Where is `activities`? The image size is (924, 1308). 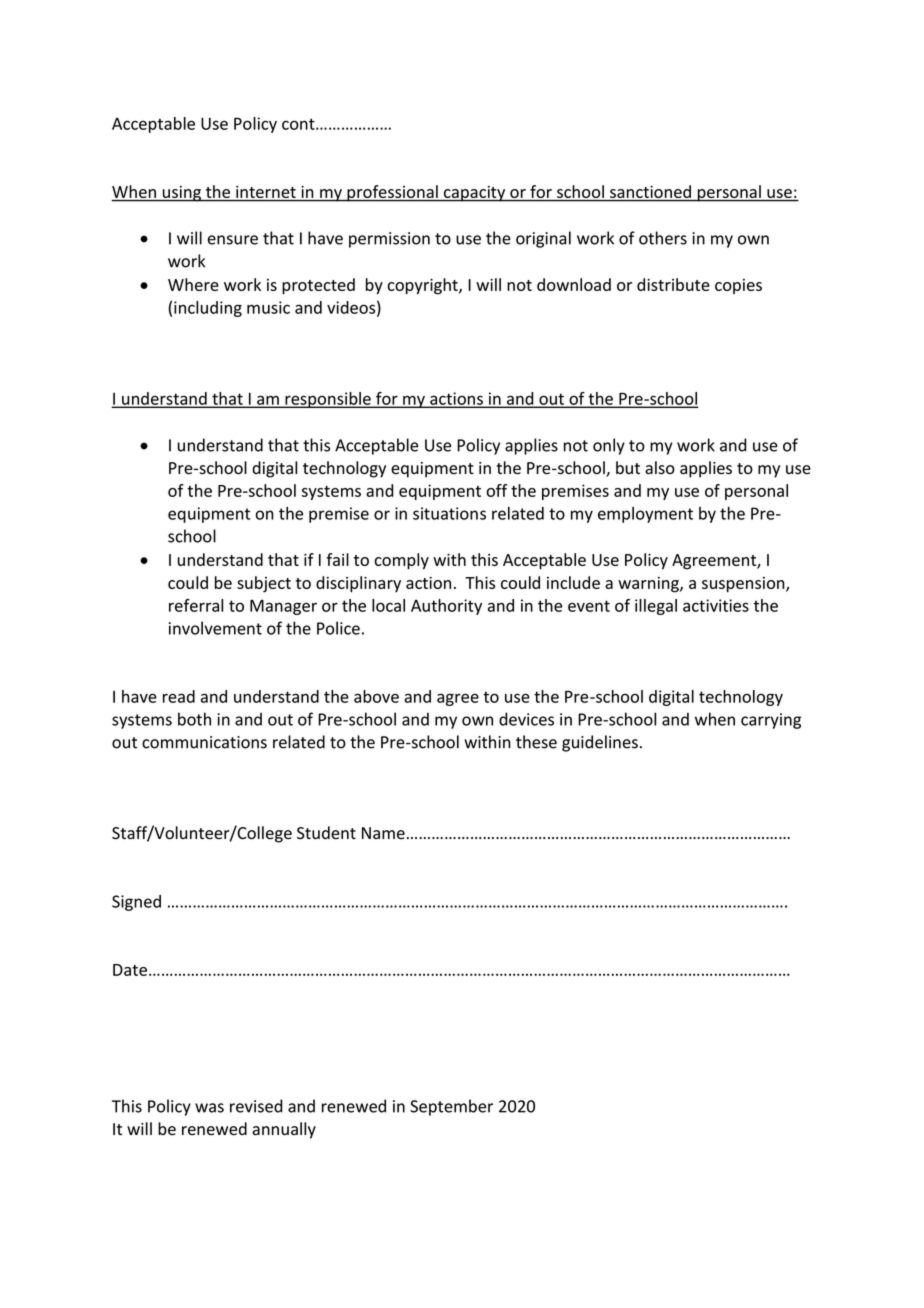
activities is located at coordinates (716, 605).
